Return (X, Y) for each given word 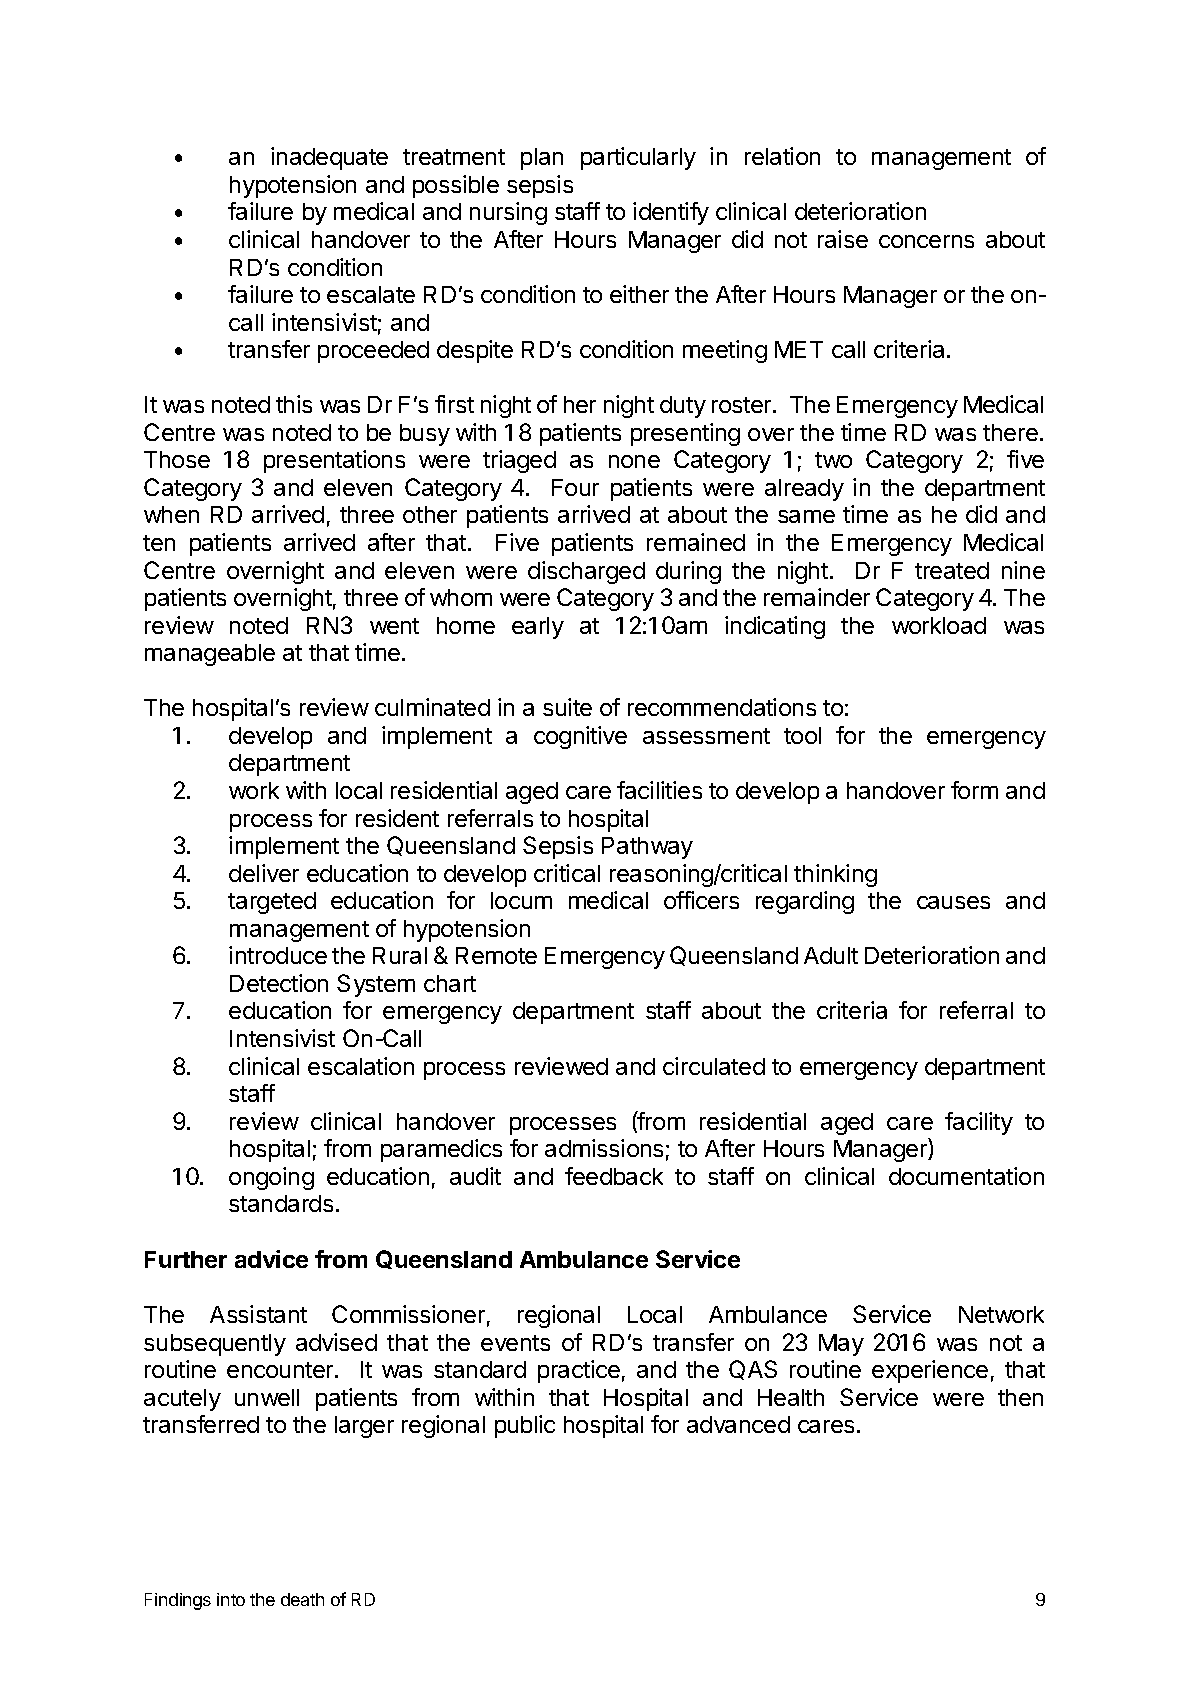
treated (952, 570)
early (538, 628)
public (525, 1426)
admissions (604, 1148)
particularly (638, 158)
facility (979, 1123)
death (302, 1599)
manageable (210, 655)
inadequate (329, 158)
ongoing (271, 1178)
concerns (926, 241)
